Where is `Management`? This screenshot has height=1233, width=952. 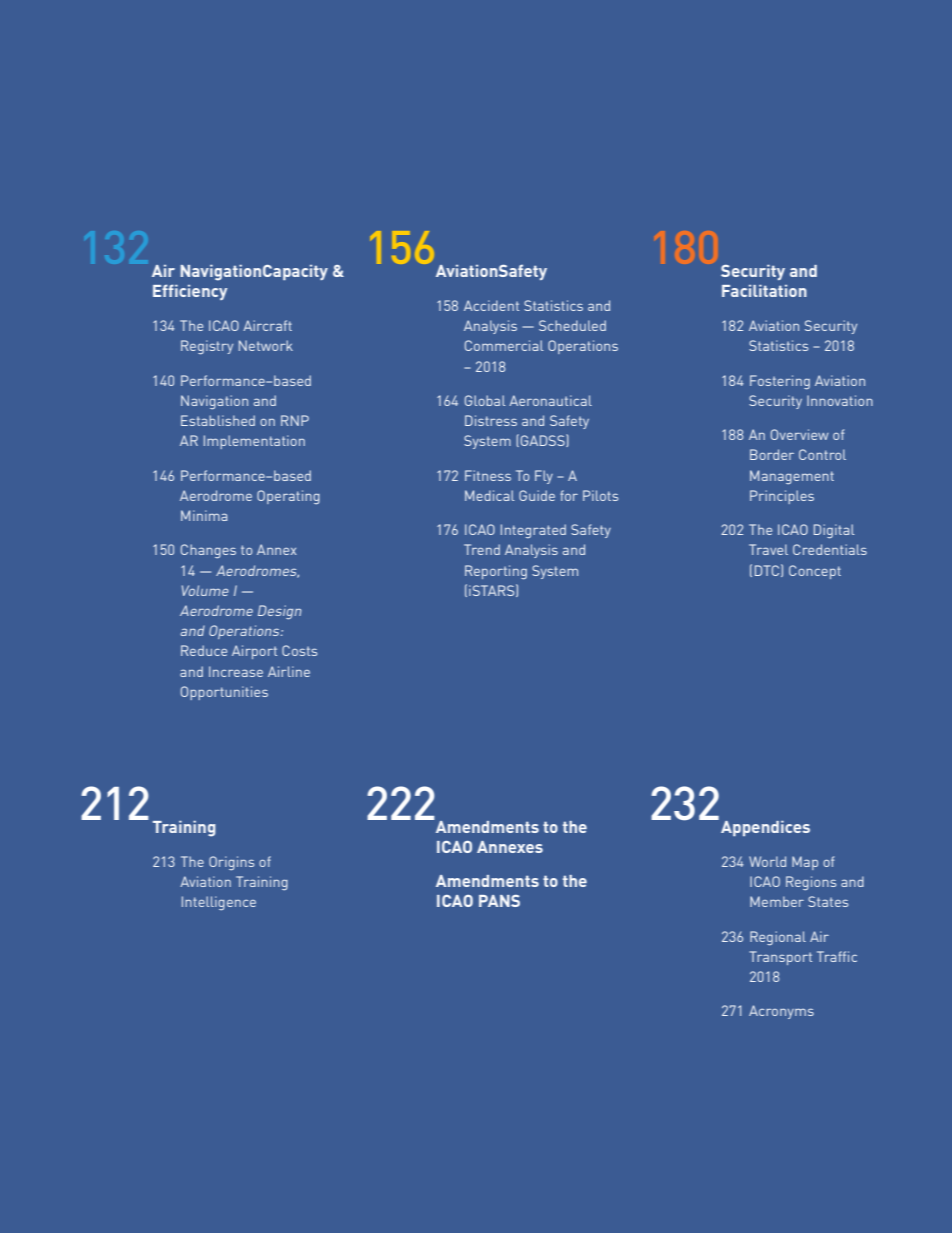
Management is located at coordinates (792, 477).
